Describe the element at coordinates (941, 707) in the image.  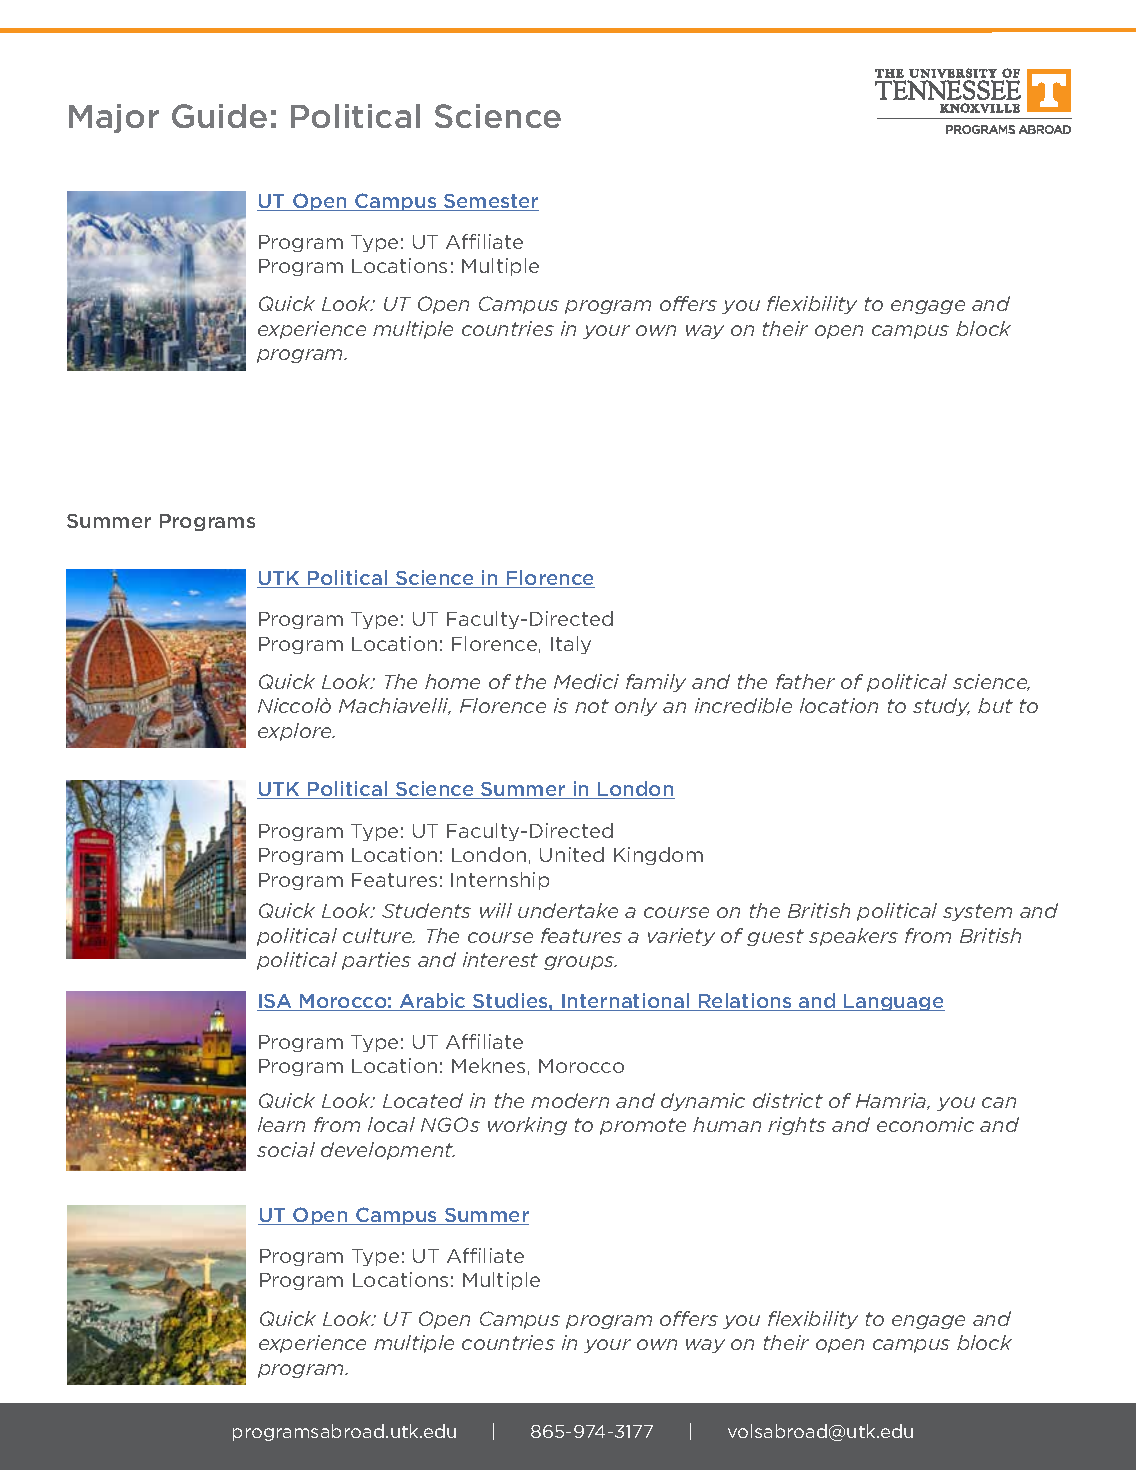
I see `study` at that location.
